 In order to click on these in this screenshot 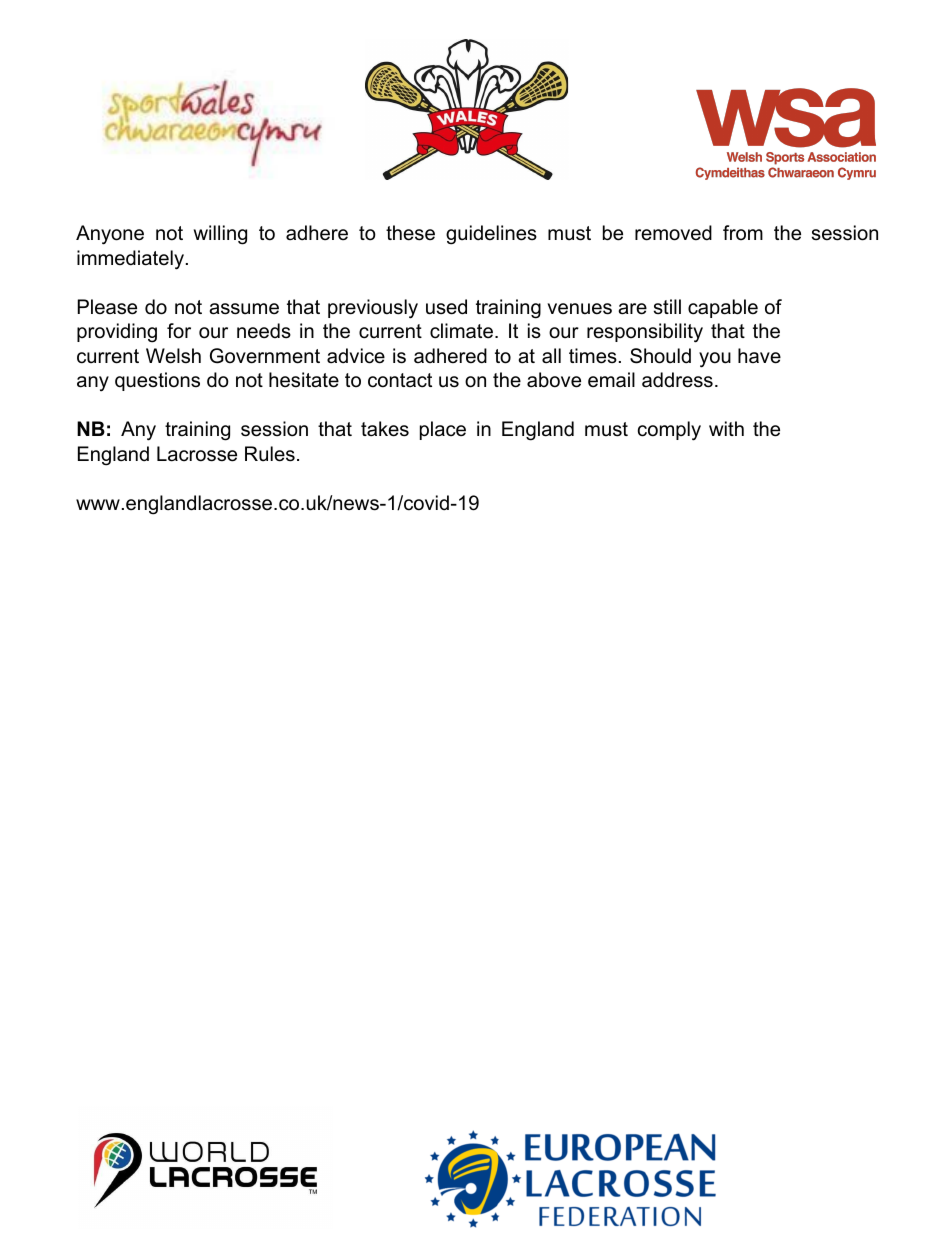, I will do `click(410, 233)`.
